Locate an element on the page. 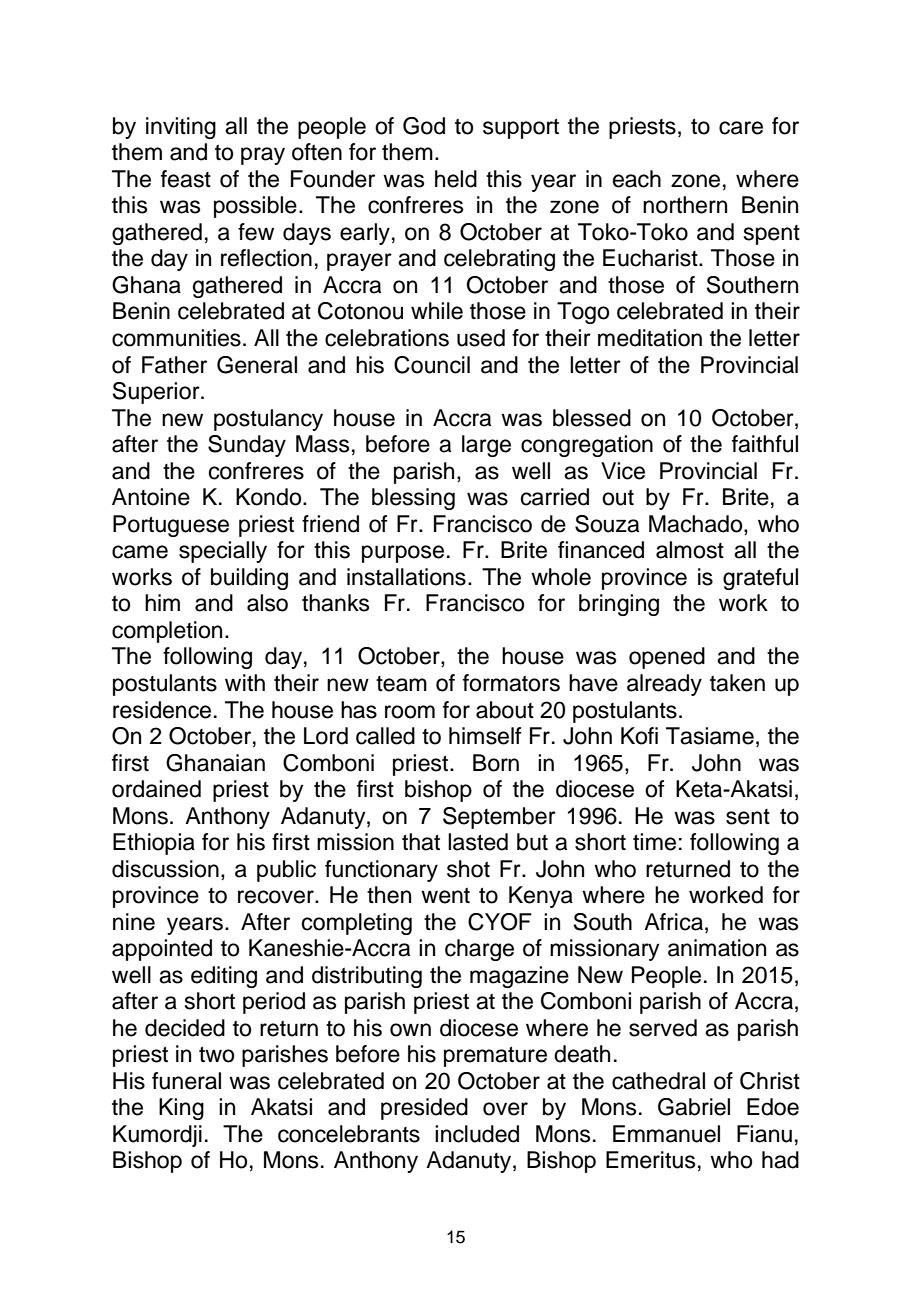 Image resolution: width=924 pixels, height=1308 pixels. time is located at coordinates (654, 842).
